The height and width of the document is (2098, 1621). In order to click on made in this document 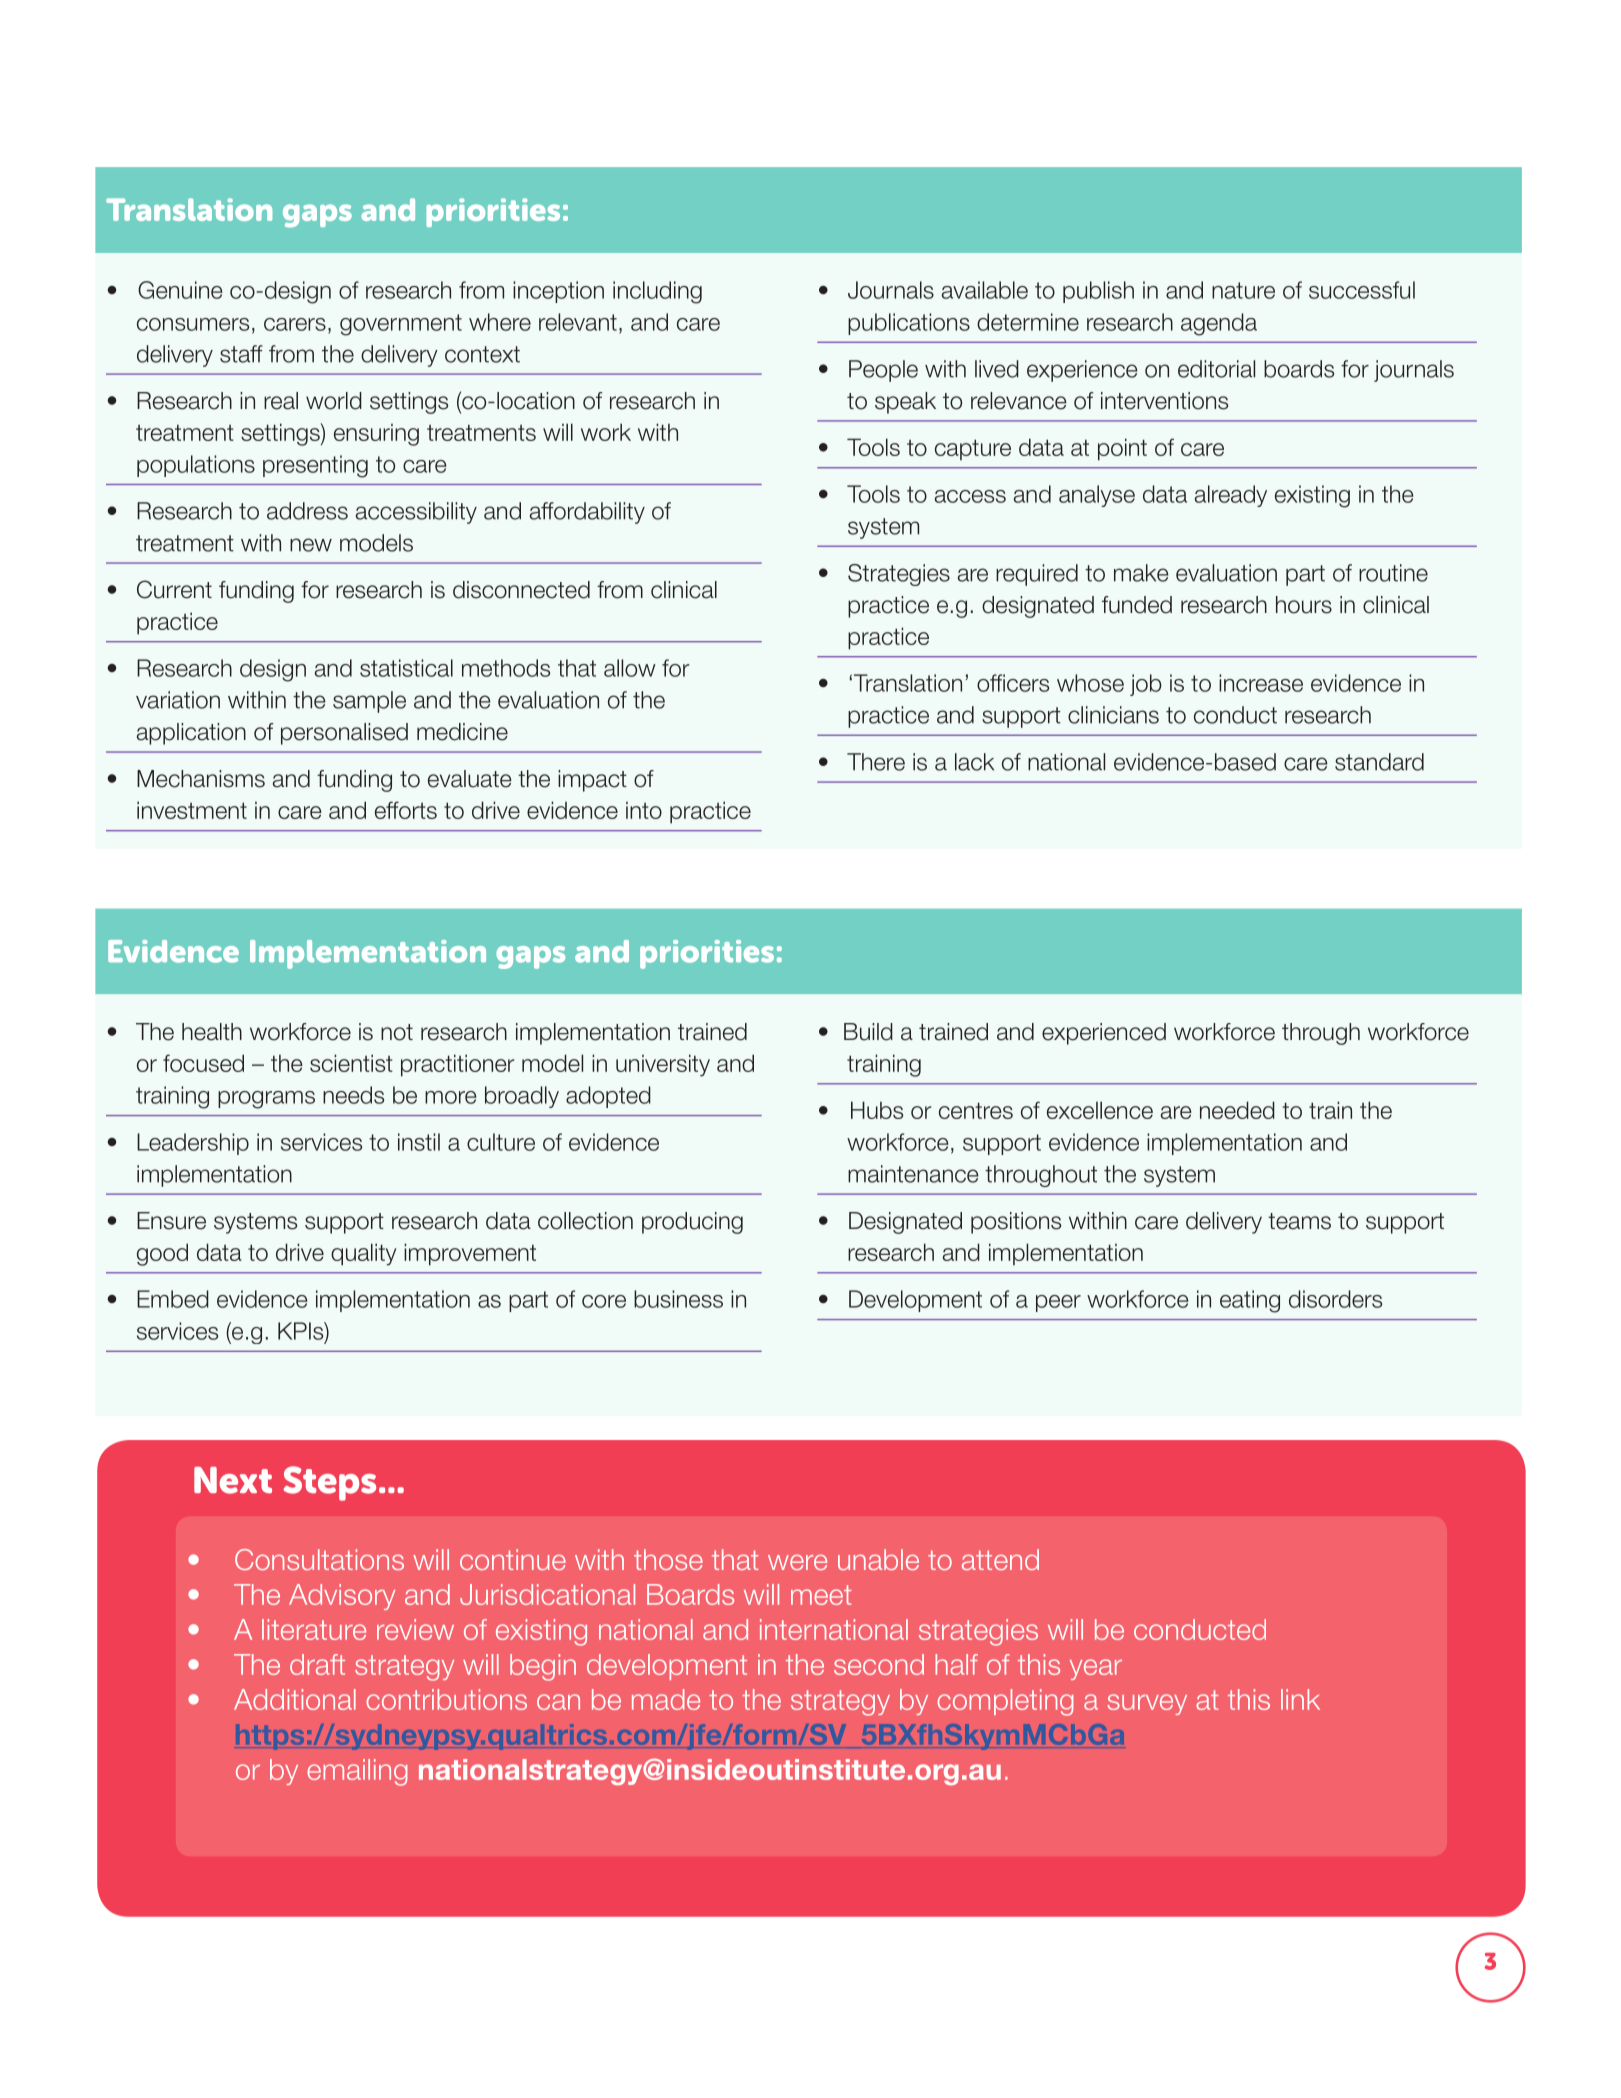, I will do `click(666, 1699)`.
